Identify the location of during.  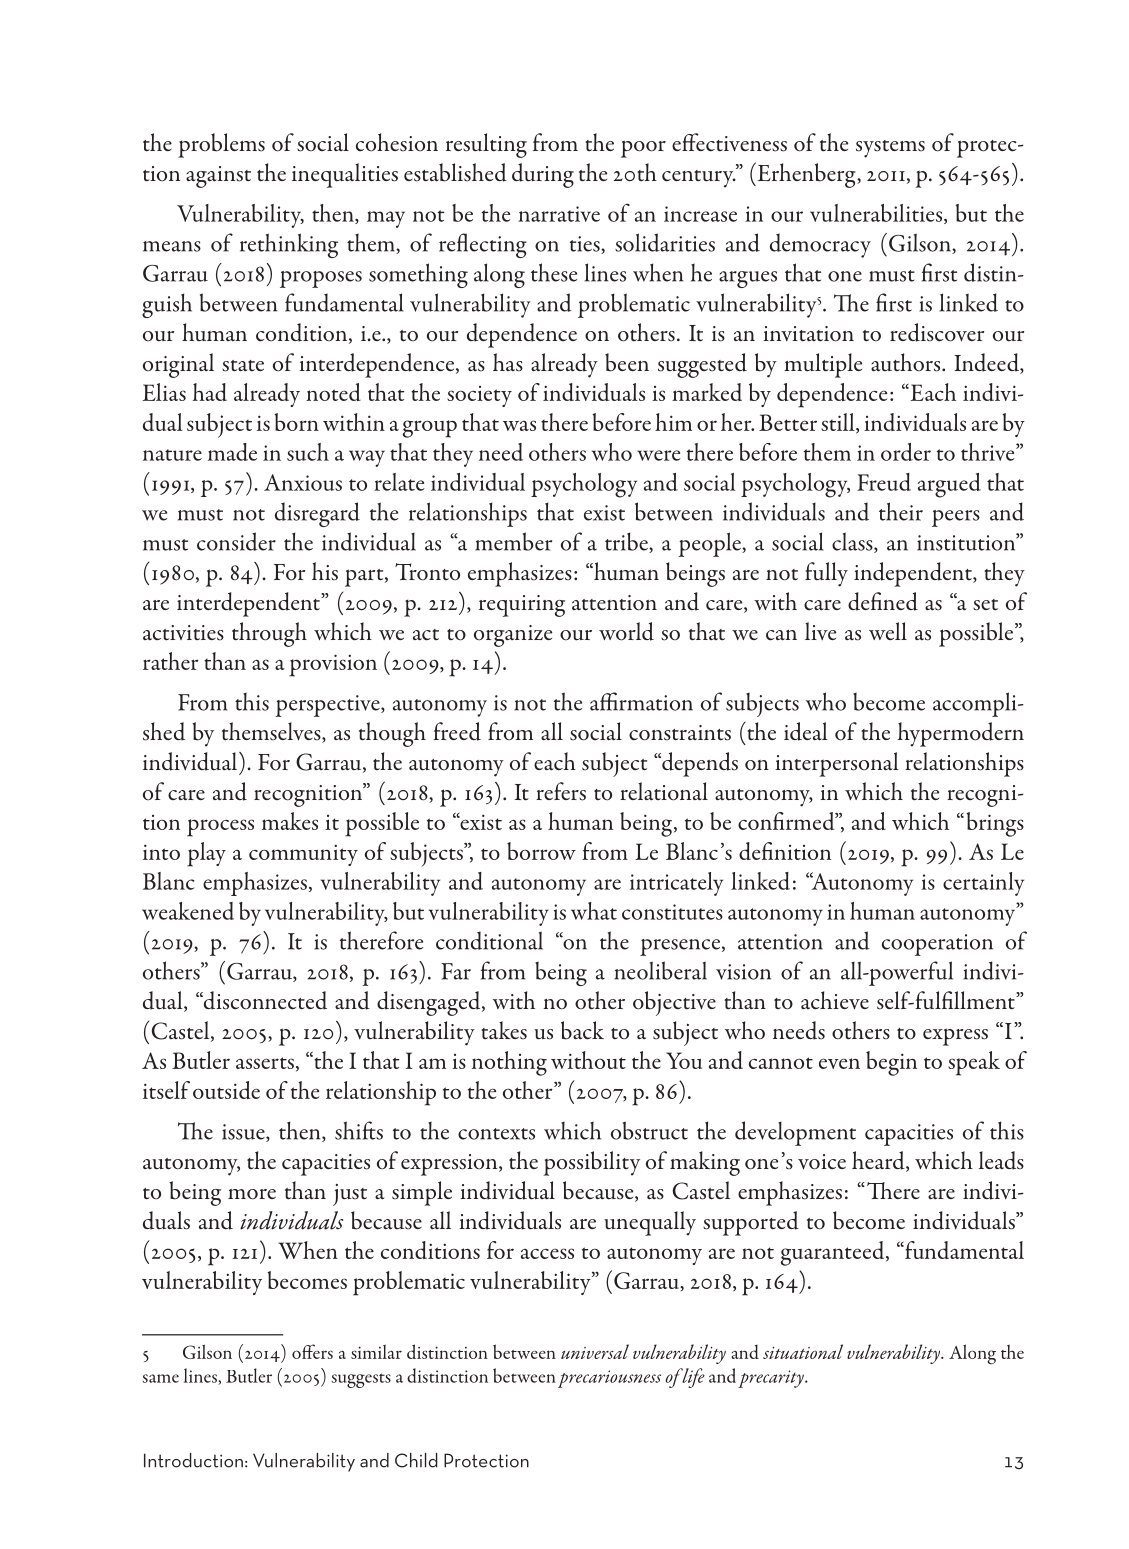
(543, 175).
